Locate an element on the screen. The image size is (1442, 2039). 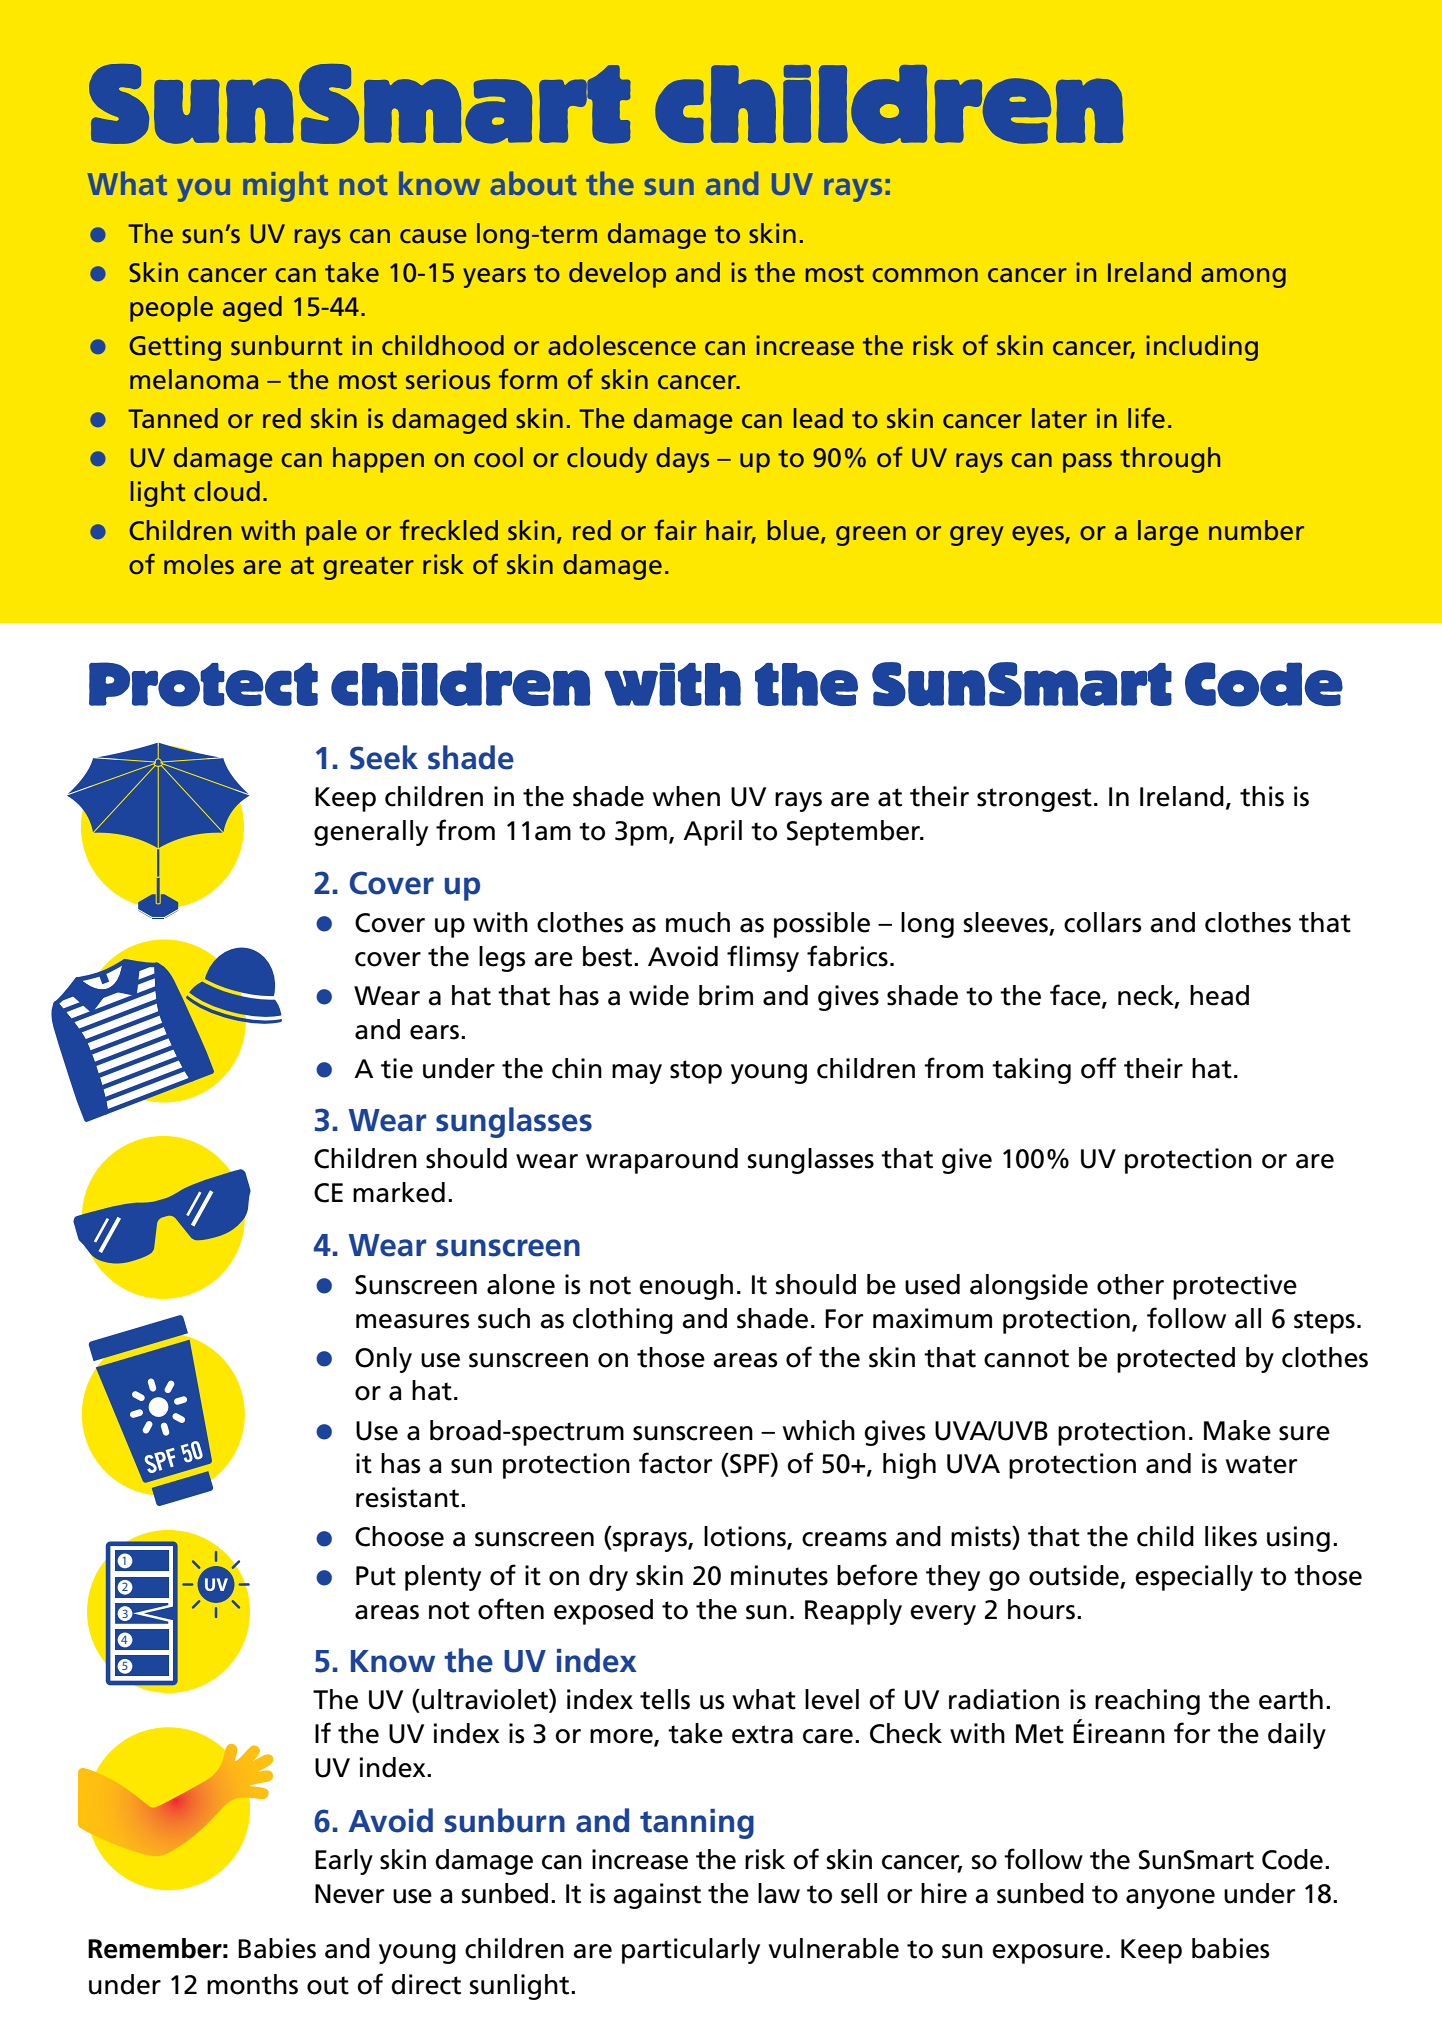
generally is located at coordinates (371, 833).
